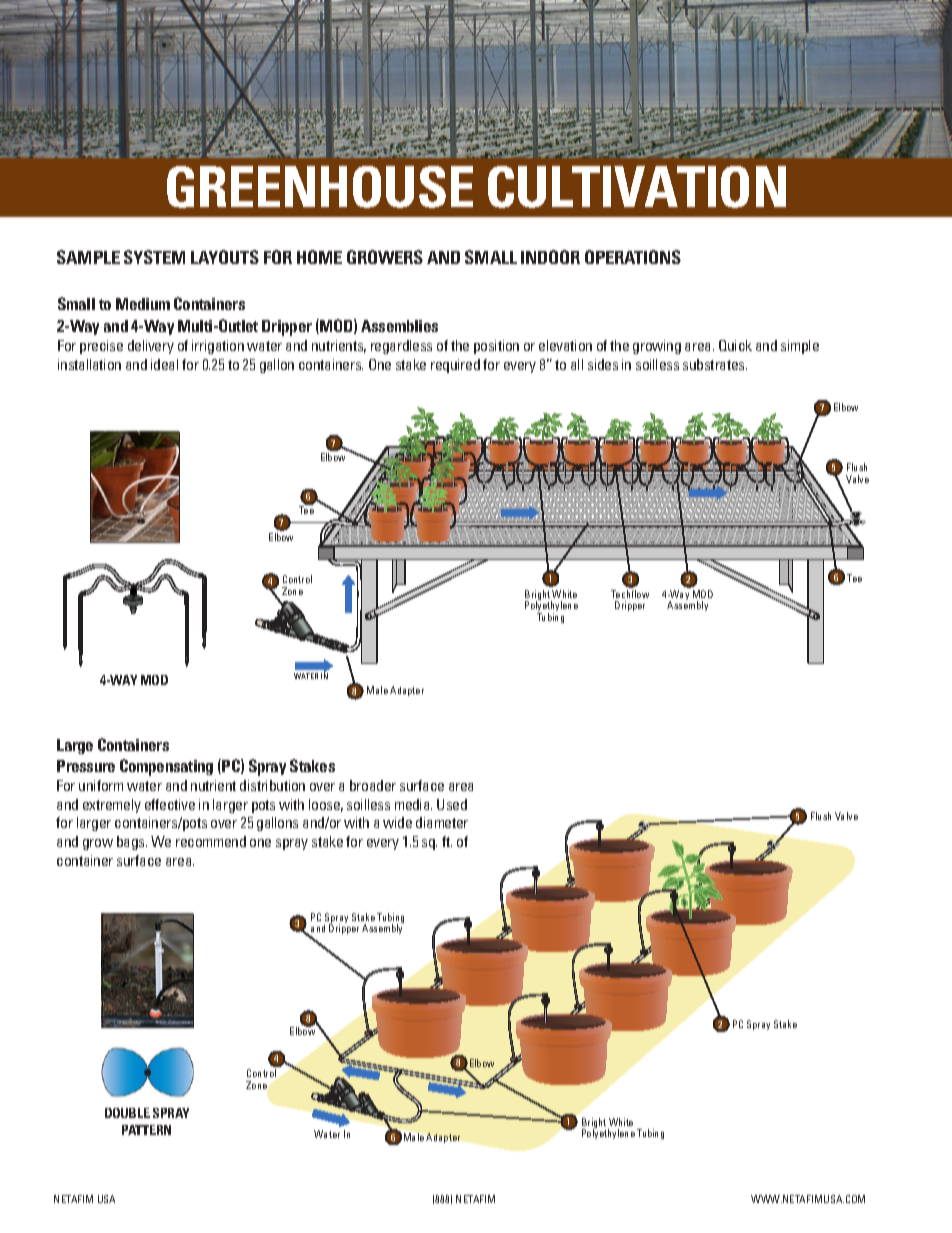  What do you see at coordinates (550, 257) in the page?
I see `INDOOR` at bounding box center [550, 257].
